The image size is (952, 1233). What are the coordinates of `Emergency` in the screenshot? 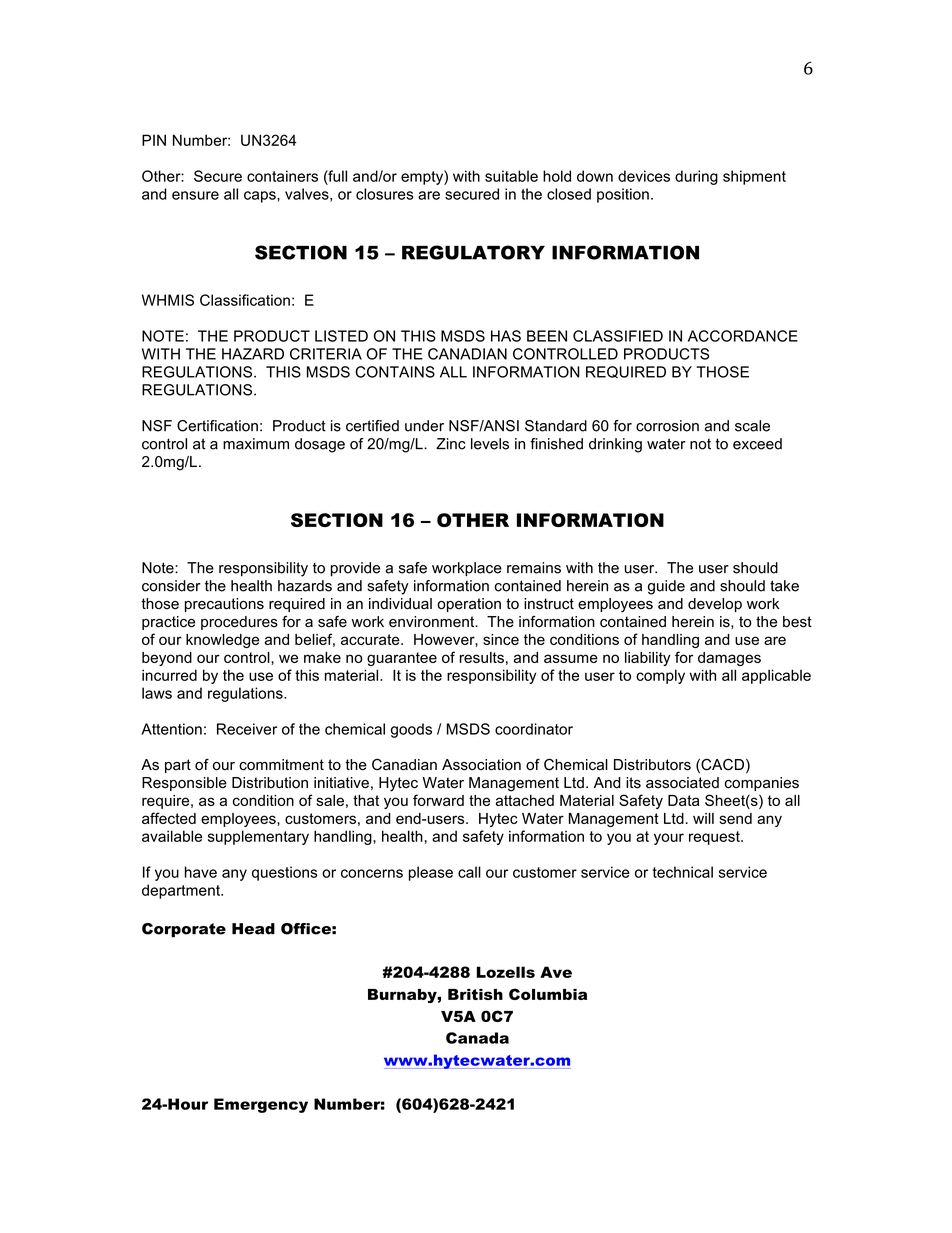 It's located at (261, 1105).
